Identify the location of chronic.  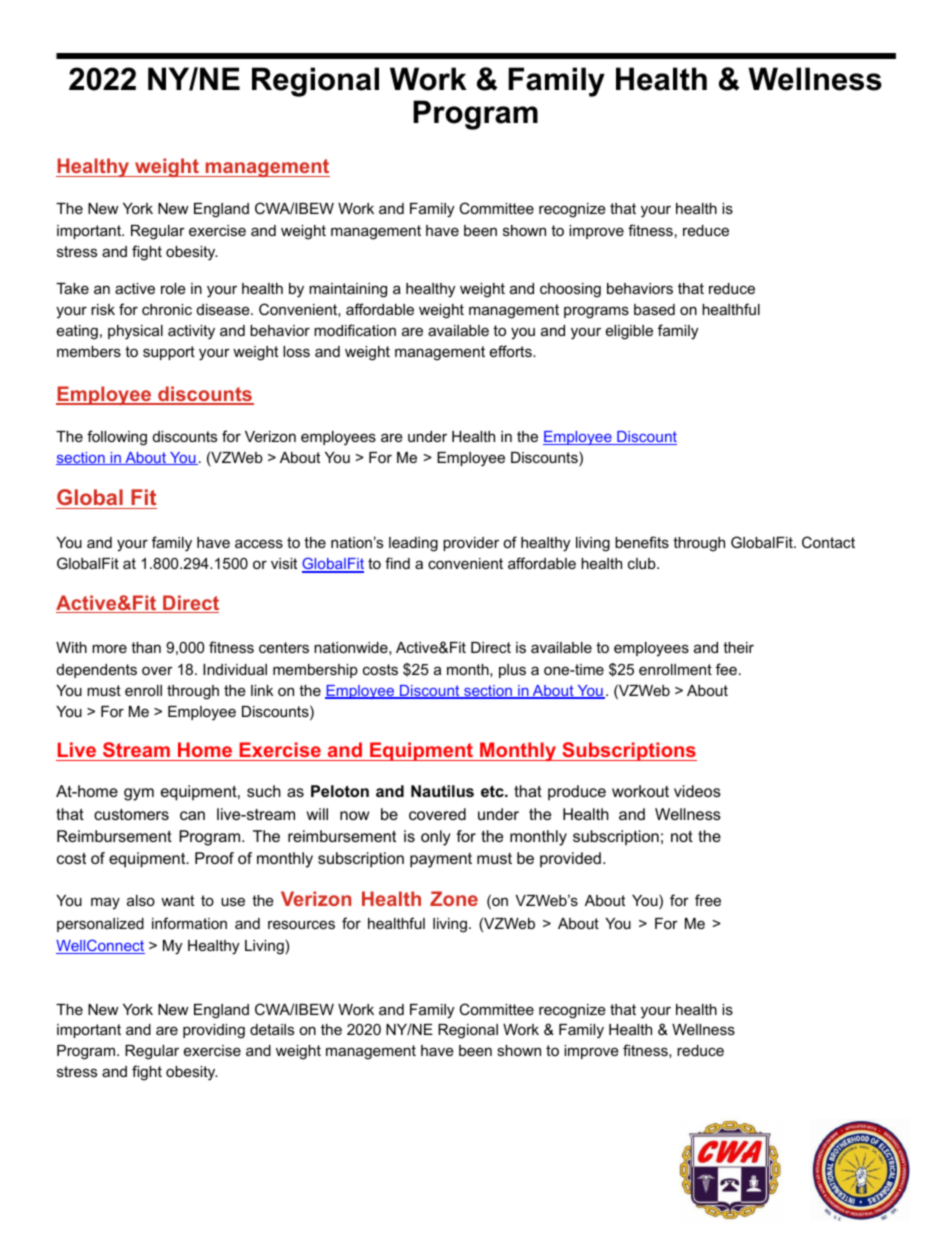
(167, 309).
